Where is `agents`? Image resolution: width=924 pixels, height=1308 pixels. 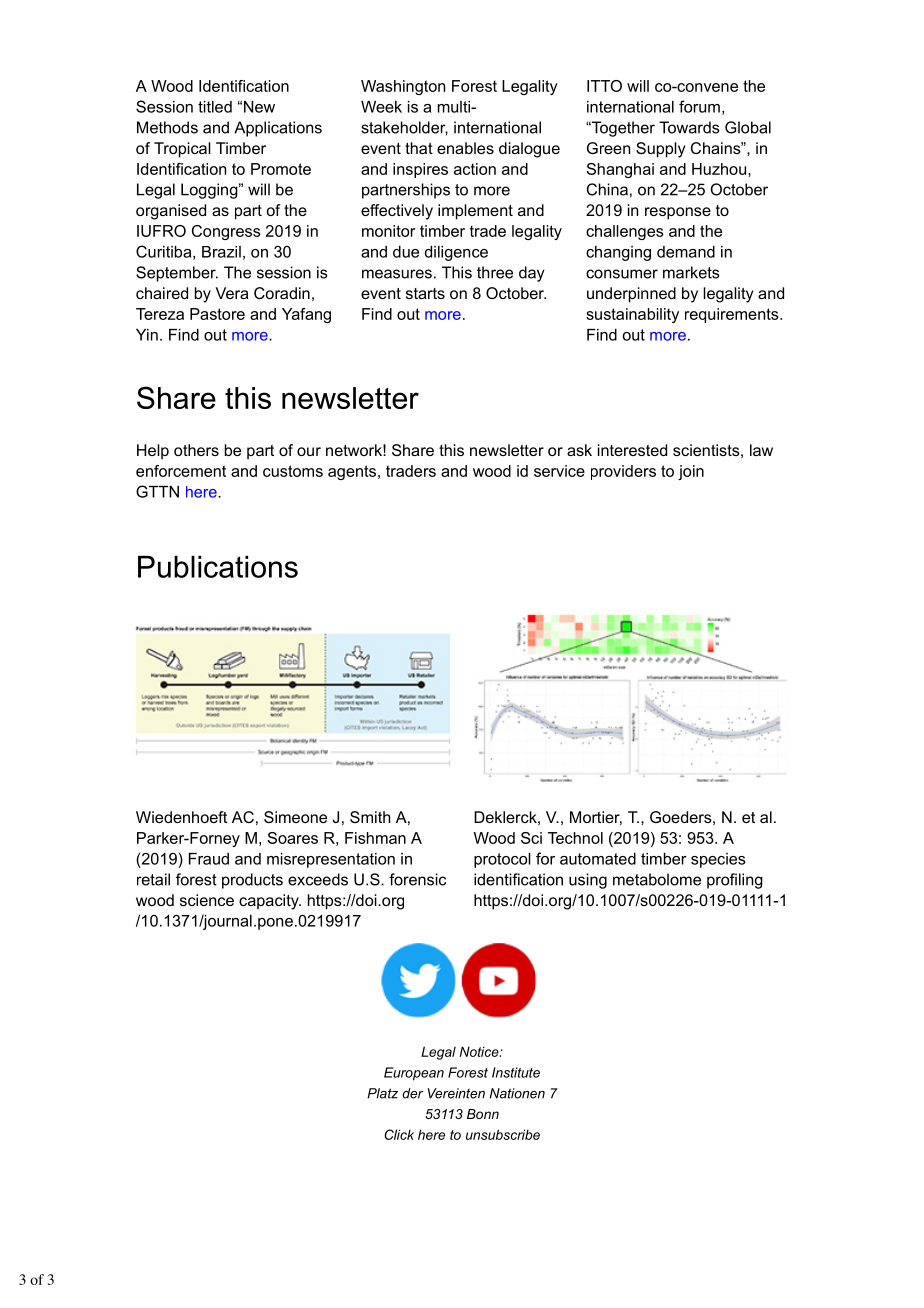 agents is located at coordinates (353, 472).
